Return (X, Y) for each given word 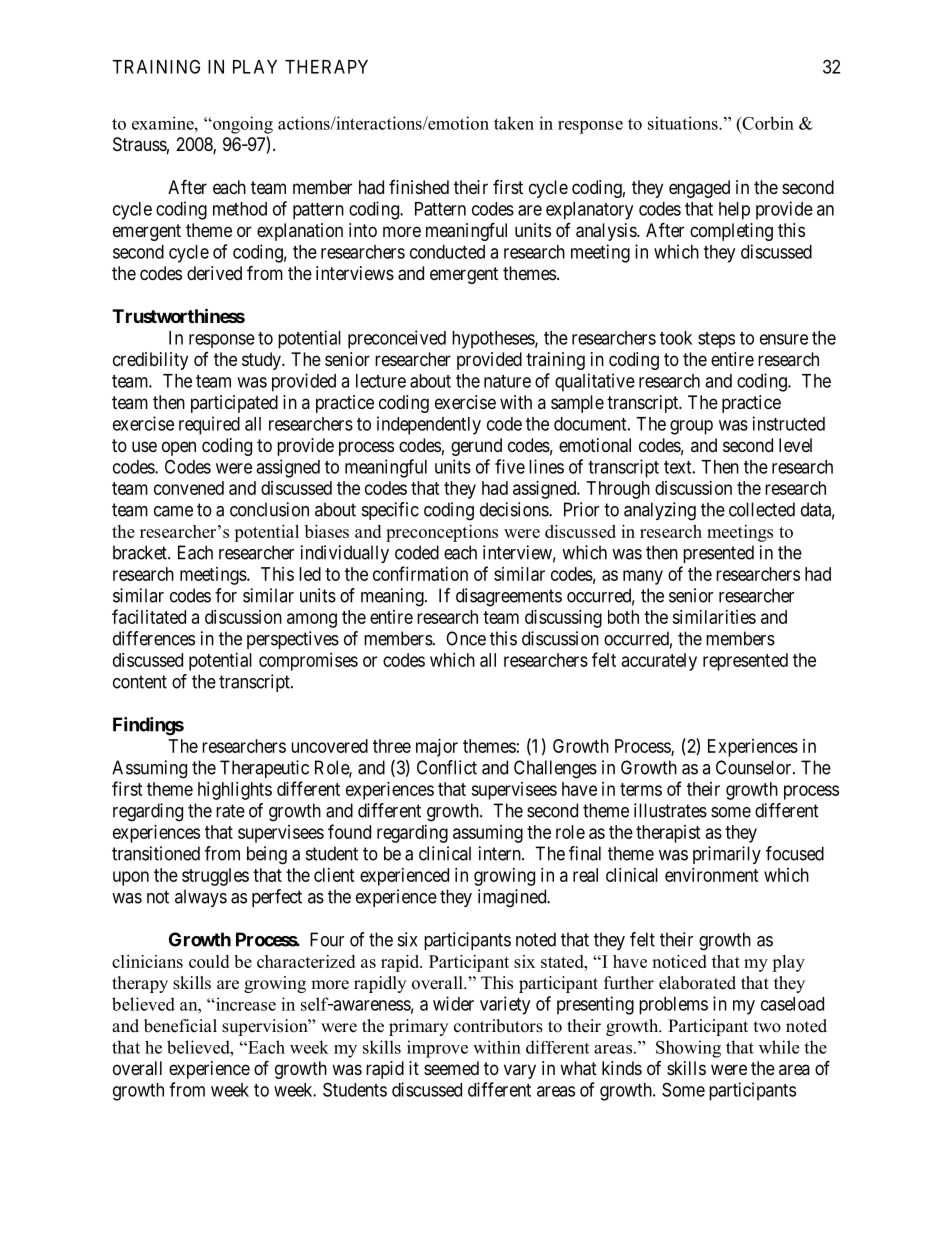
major (437, 748)
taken (514, 123)
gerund (476, 447)
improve (437, 1049)
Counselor (755, 767)
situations (684, 123)
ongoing (242, 125)
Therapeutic (264, 769)
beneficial (180, 1026)
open (179, 448)
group (691, 427)
